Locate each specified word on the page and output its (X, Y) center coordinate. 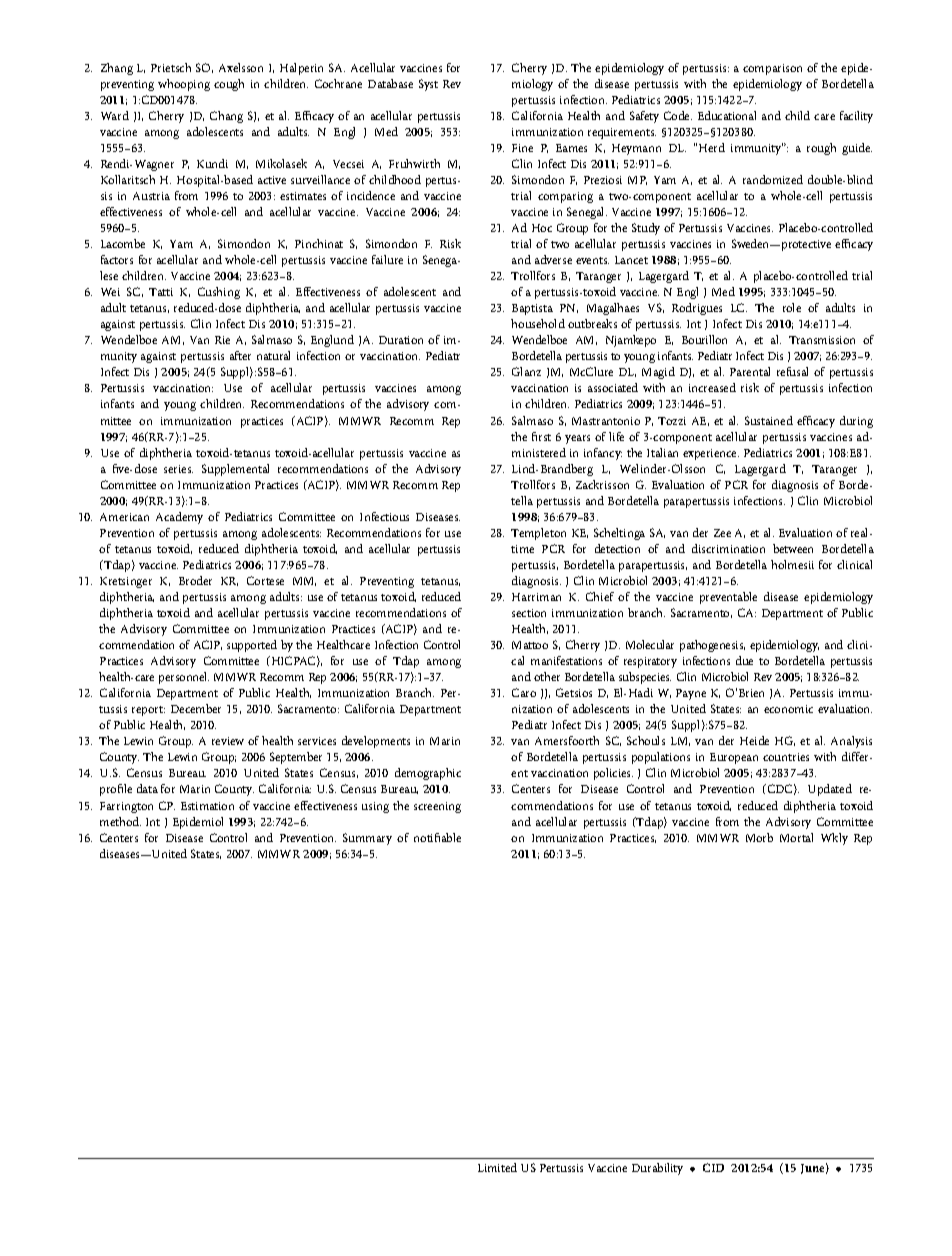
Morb (759, 837)
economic (788, 709)
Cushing (219, 293)
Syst (428, 85)
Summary (367, 839)
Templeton (538, 534)
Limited (497, 1167)
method (120, 821)
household (538, 323)
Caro (524, 692)
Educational (727, 115)
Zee (722, 533)
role (792, 307)
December (196, 708)
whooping (184, 85)
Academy (179, 518)
